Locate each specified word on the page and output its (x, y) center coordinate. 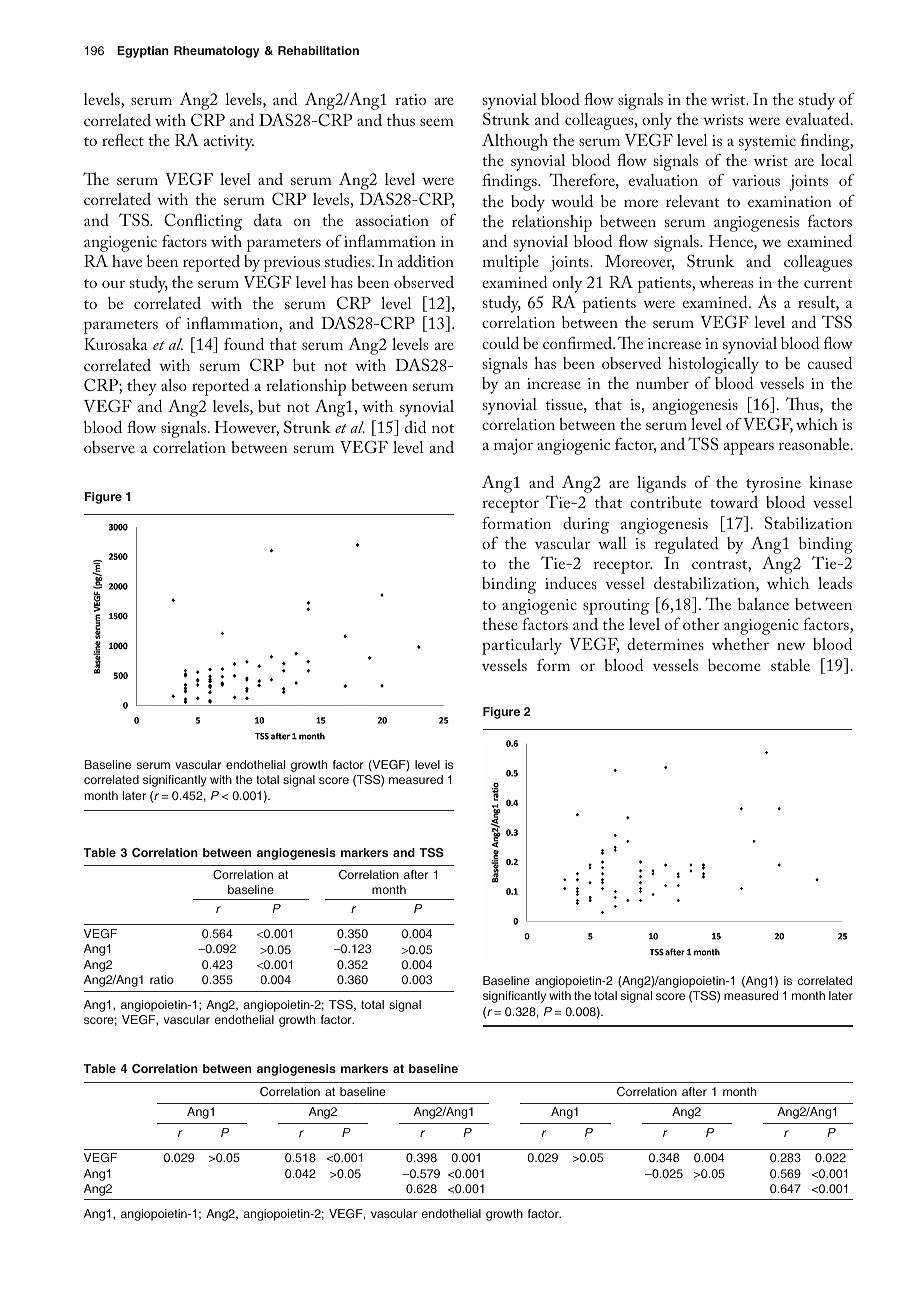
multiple (511, 263)
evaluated (819, 118)
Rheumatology (216, 52)
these (500, 624)
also (174, 385)
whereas (726, 282)
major (513, 447)
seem (437, 122)
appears (749, 448)
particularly (522, 646)
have (127, 261)
